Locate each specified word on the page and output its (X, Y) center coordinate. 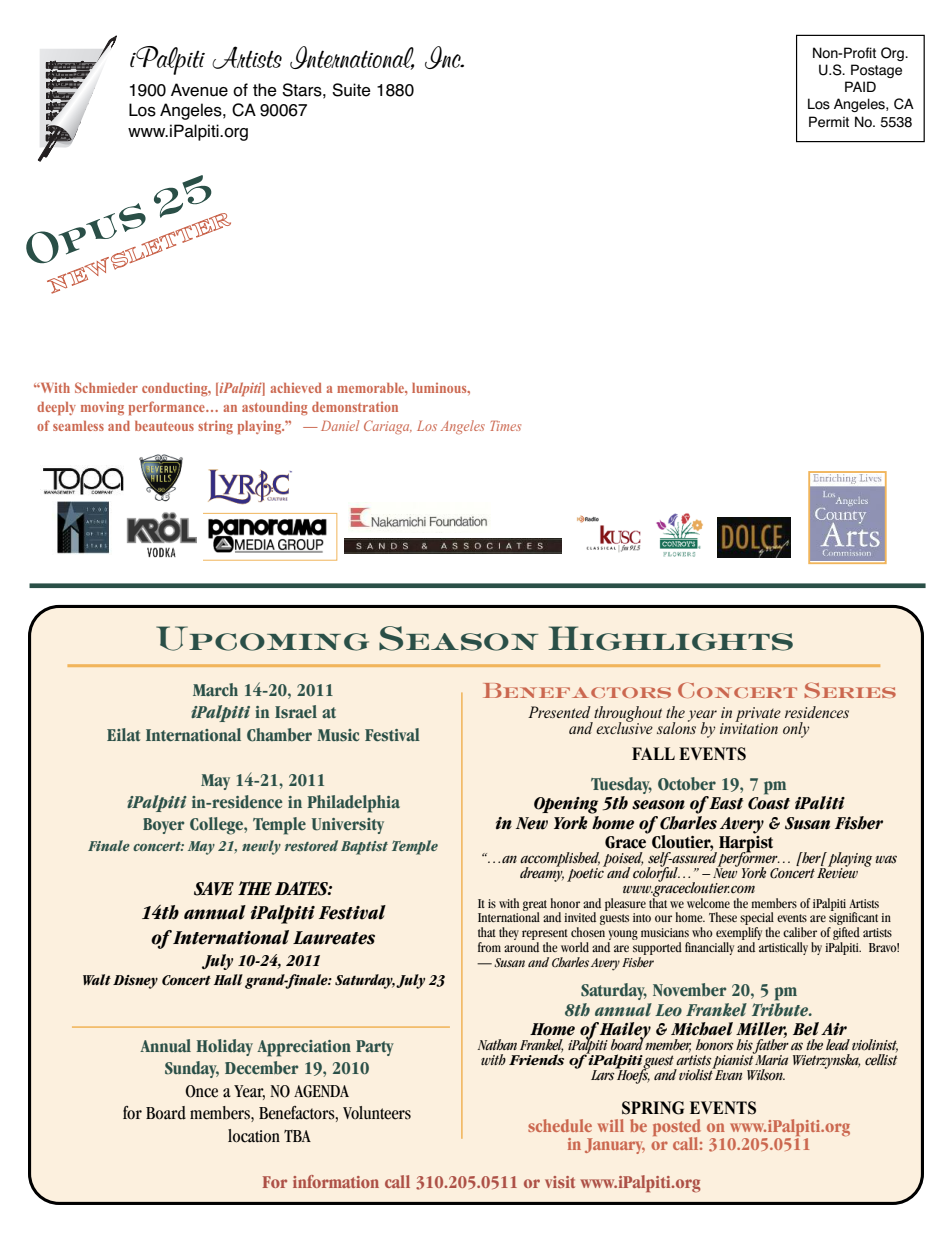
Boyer (163, 826)
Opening (566, 805)
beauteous (164, 426)
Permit (829, 122)
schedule (560, 1125)
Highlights (670, 638)
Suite (351, 90)
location (254, 1136)
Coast (769, 803)
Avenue (199, 90)
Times (506, 426)
